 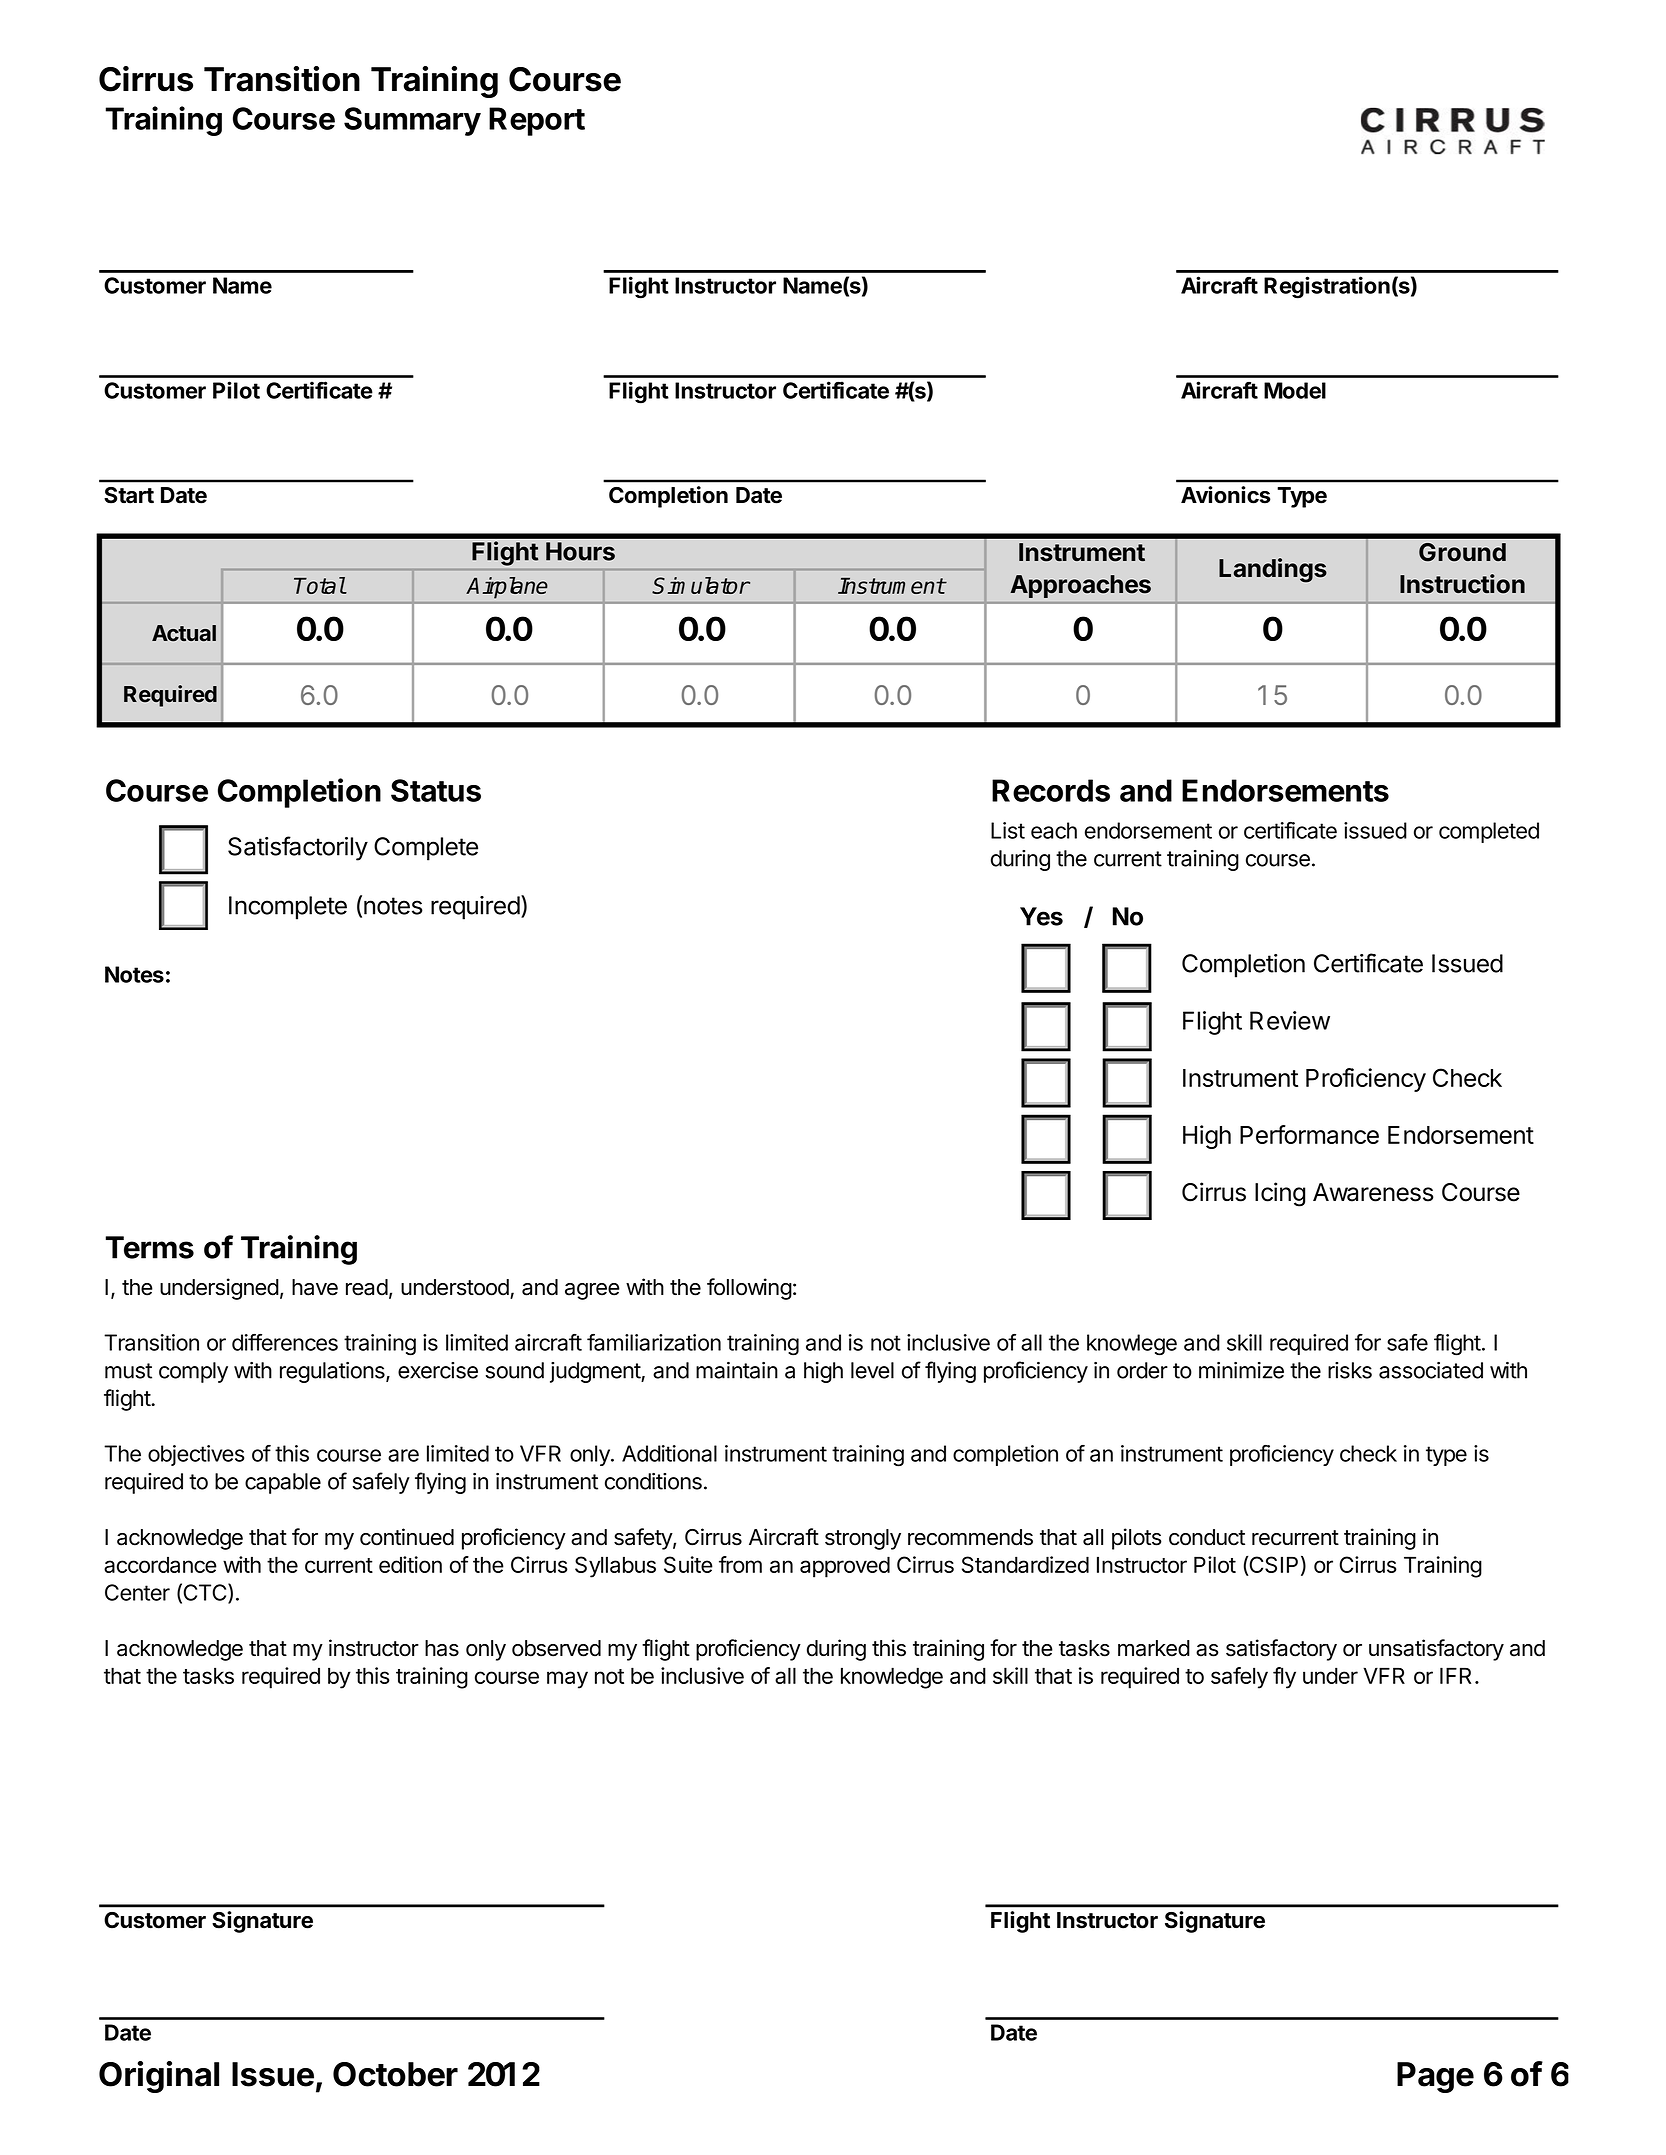 I want to click on Records, so click(x=1051, y=790).
